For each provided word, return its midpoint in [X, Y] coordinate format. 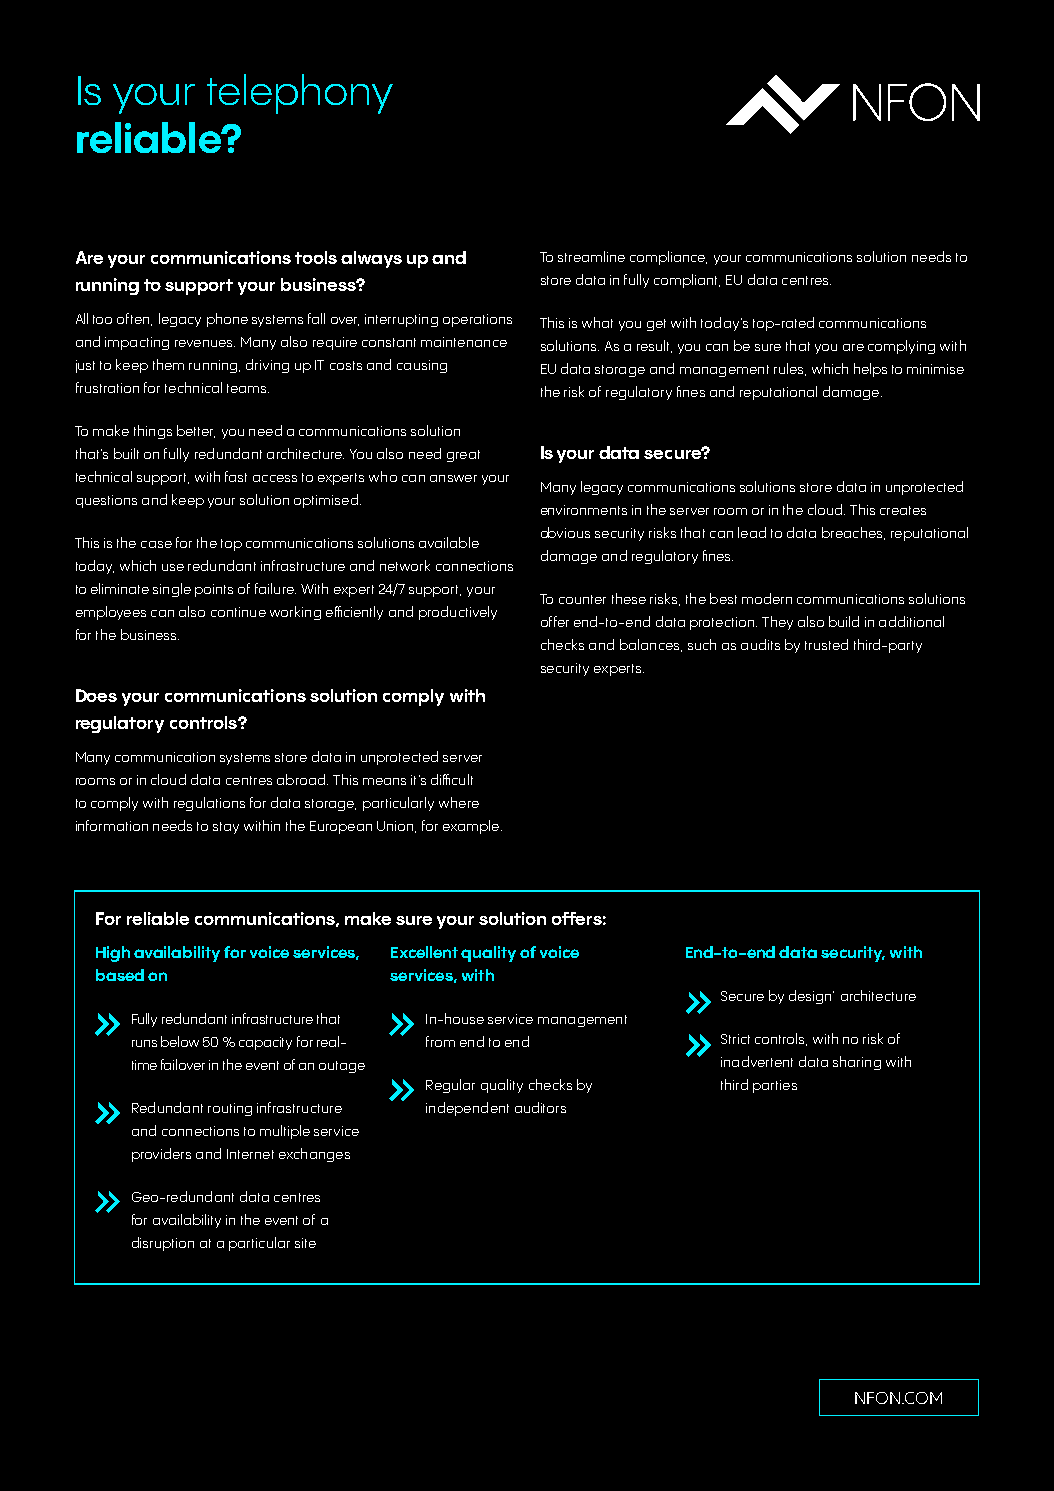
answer [453, 478]
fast [236, 476]
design [811, 997]
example [472, 827]
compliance [668, 258]
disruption [163, 1244]
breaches [853, 533]
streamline [591, 256]
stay [226, 828]
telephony [300, 94]
